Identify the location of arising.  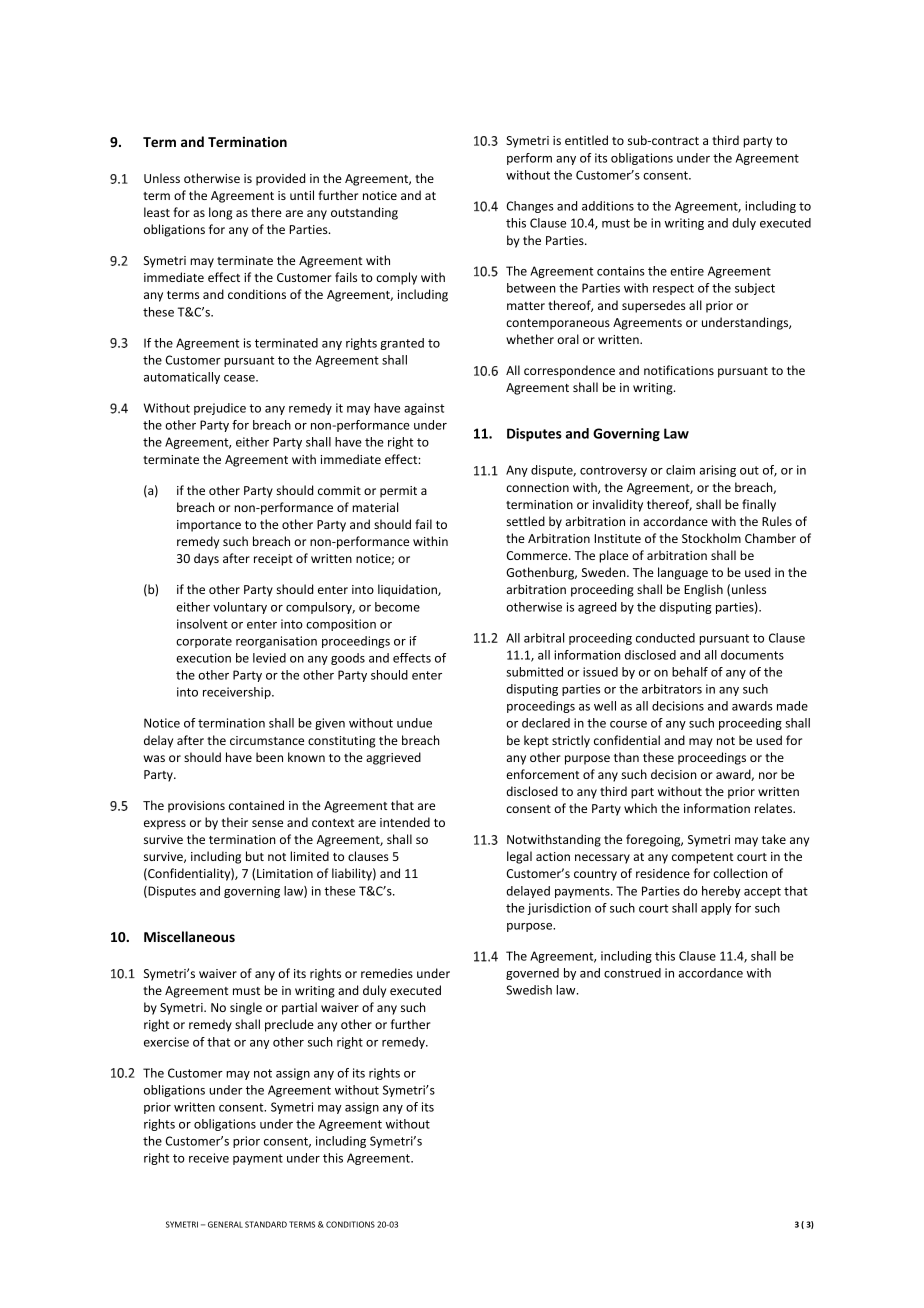
(717, 471).
